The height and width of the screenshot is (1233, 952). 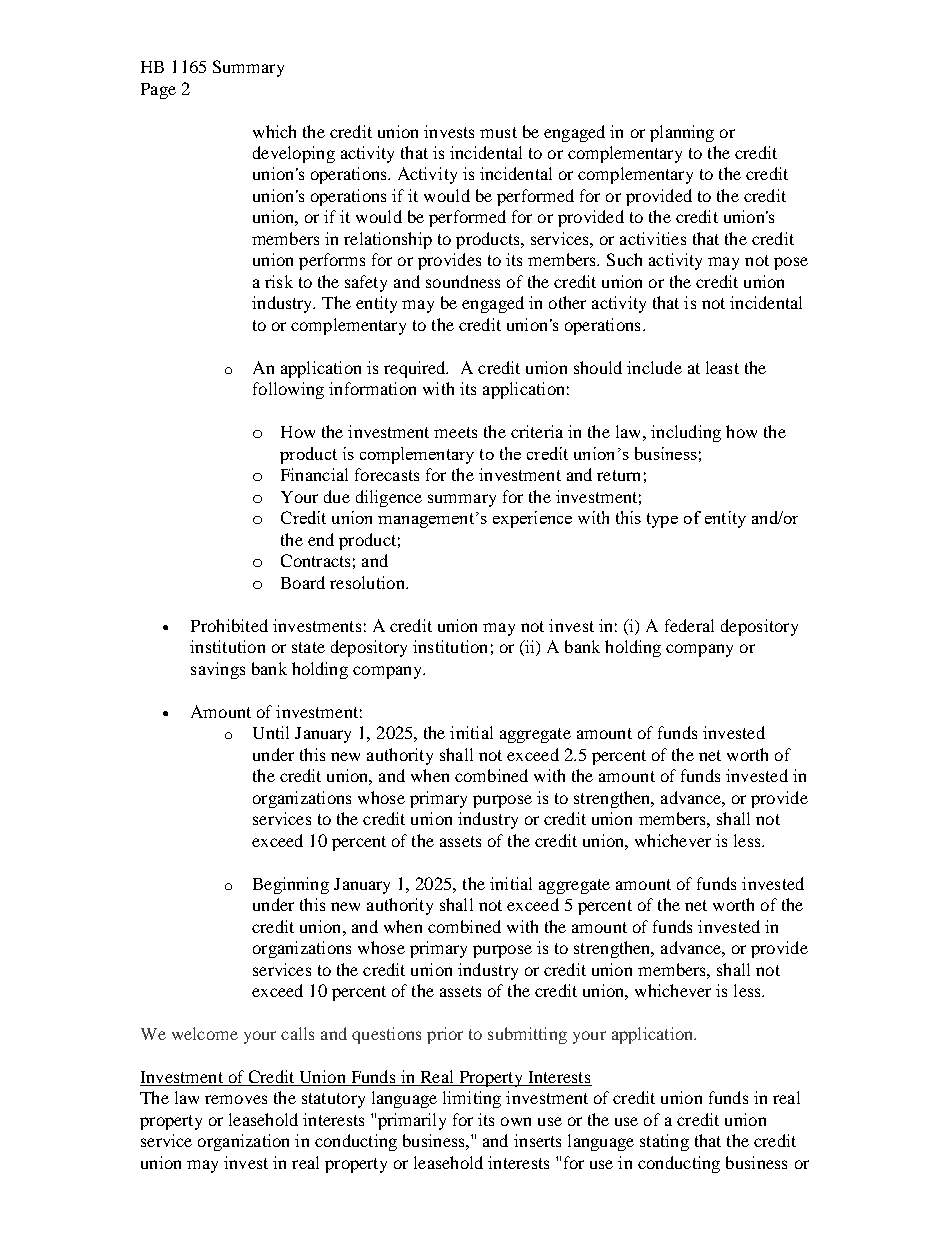 I want to click on must, so click(x=498, y=132).
